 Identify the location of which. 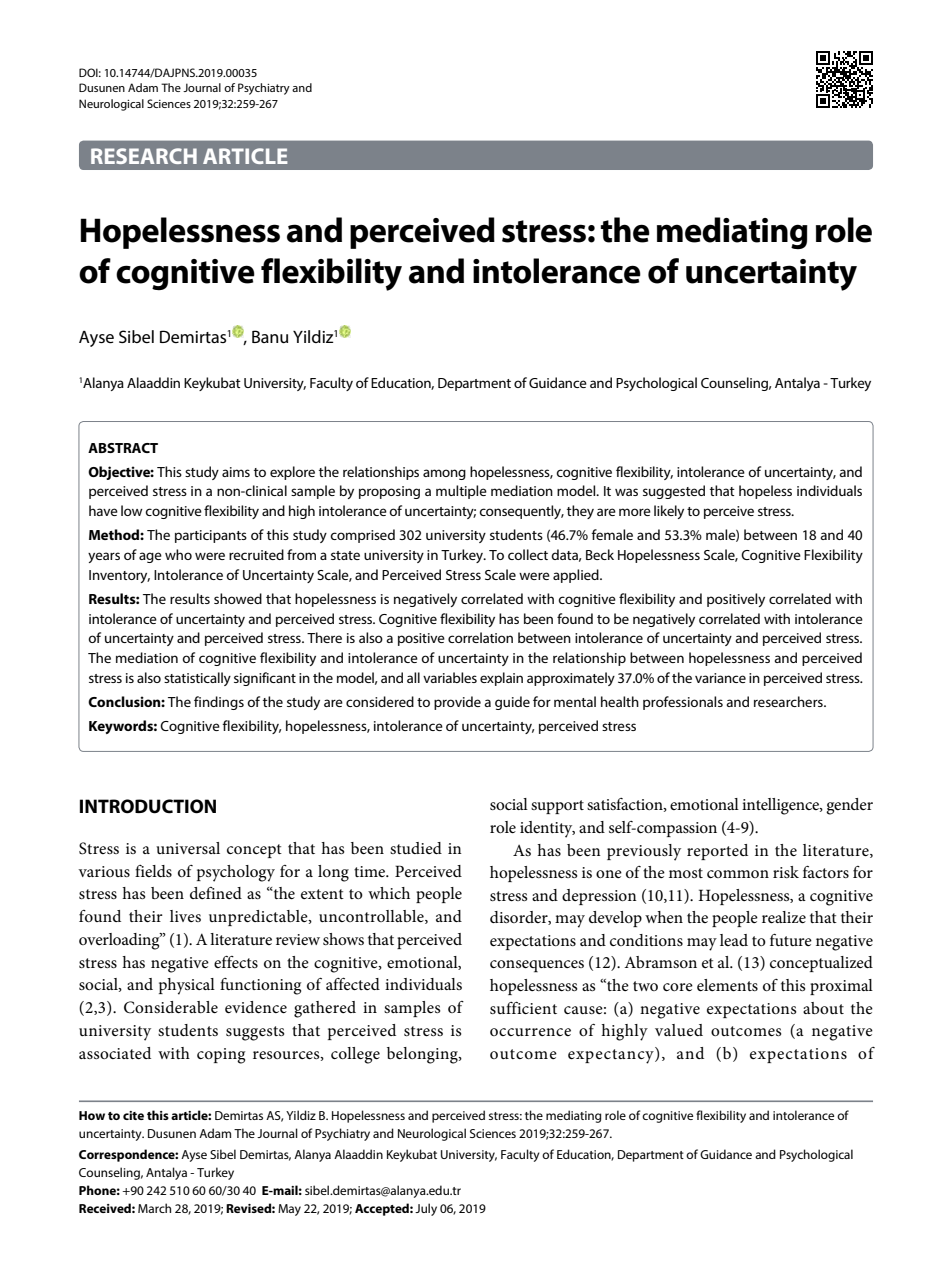
(389, 893).
